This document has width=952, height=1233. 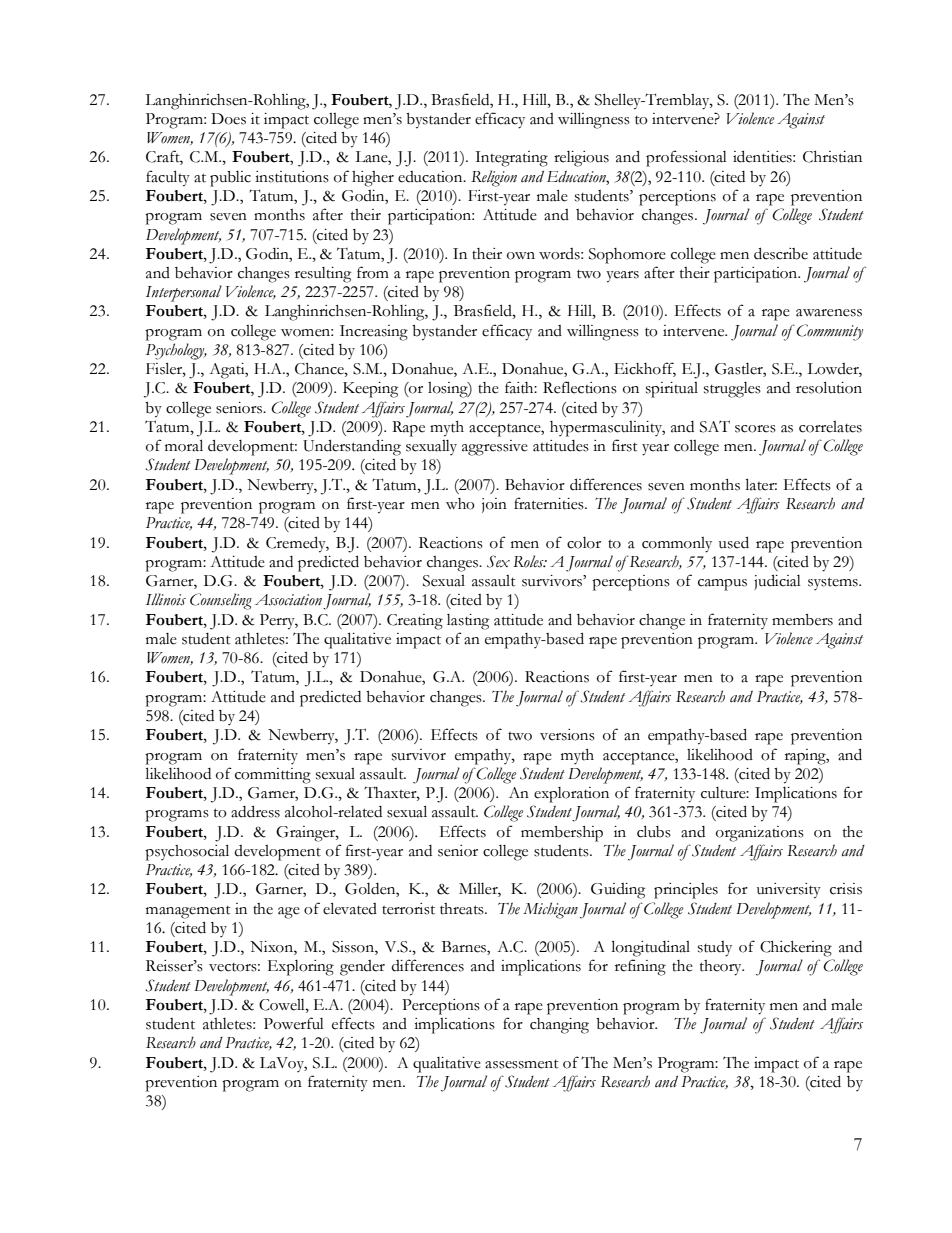 I want to click on committing, so click(x=273, y=776).
